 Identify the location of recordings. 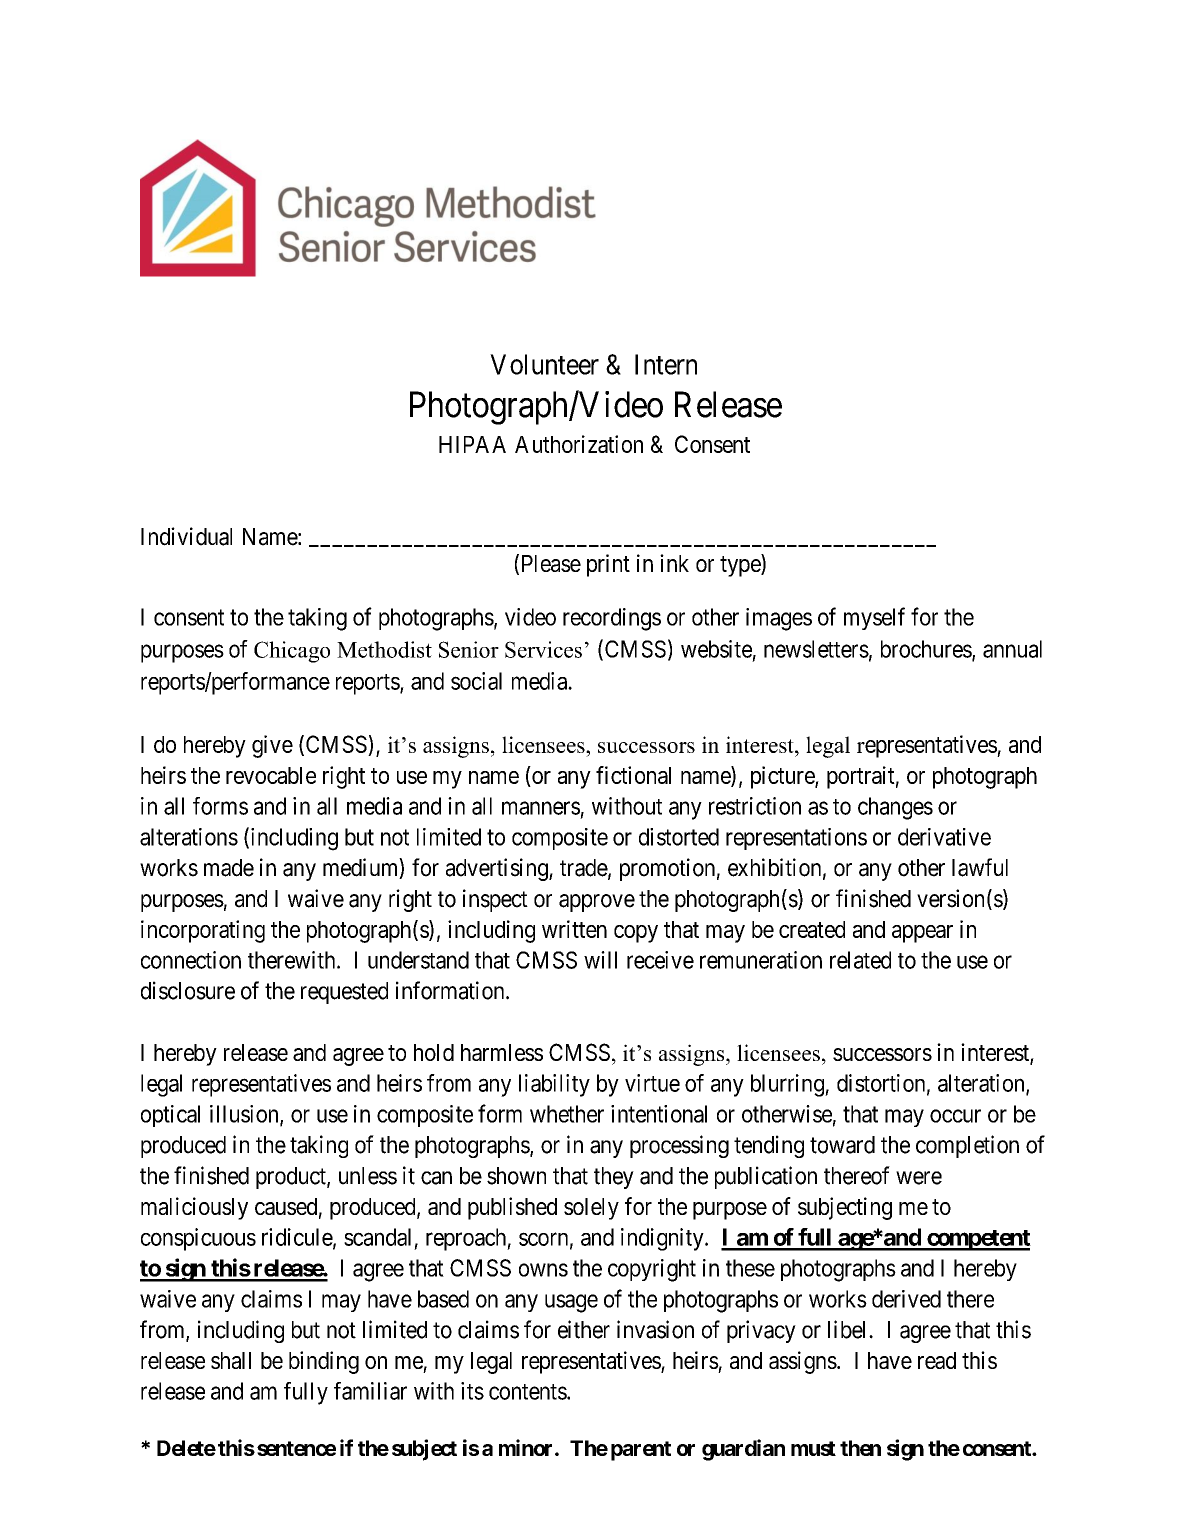
(612, 619).
